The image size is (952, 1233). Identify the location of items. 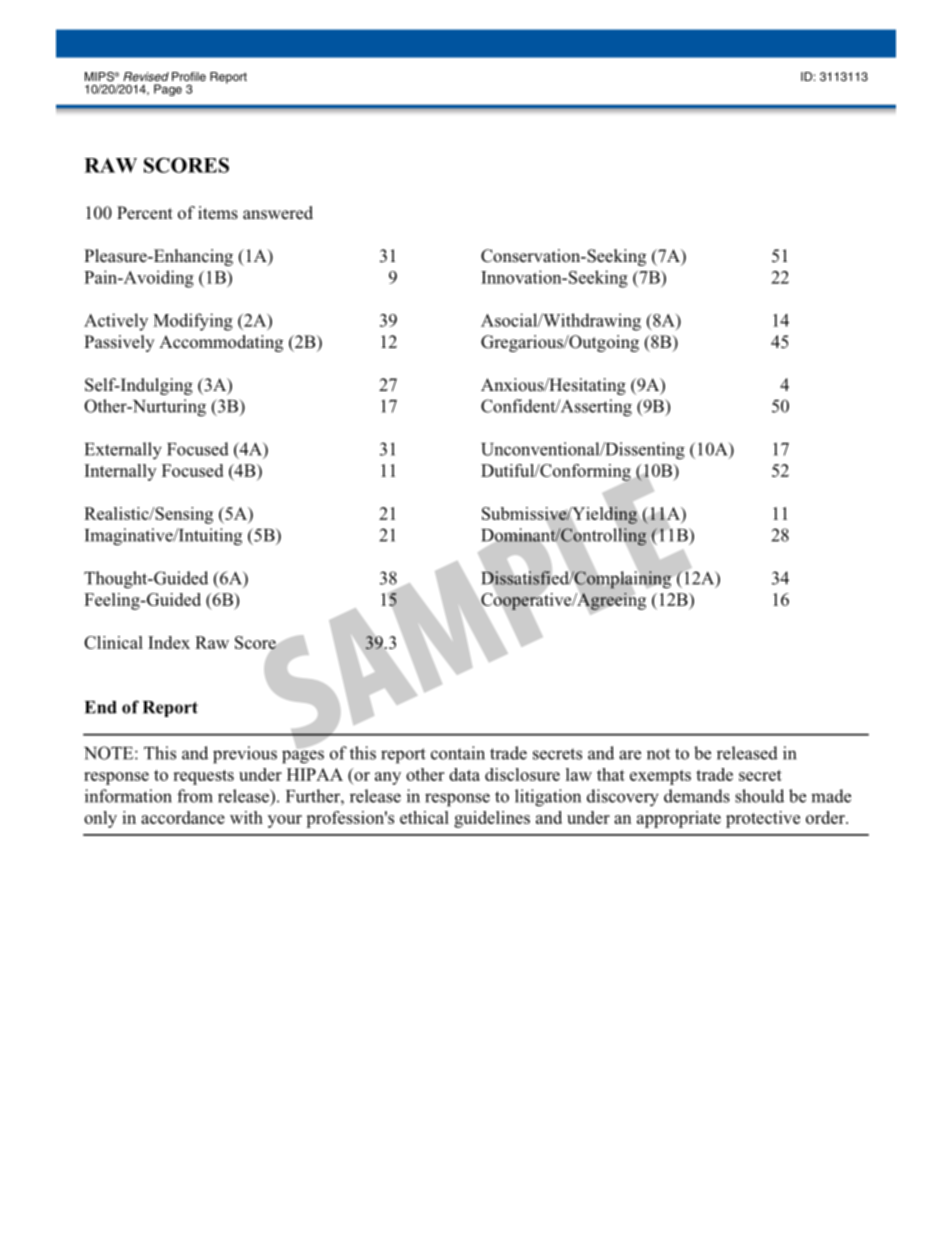
(218, 213).
